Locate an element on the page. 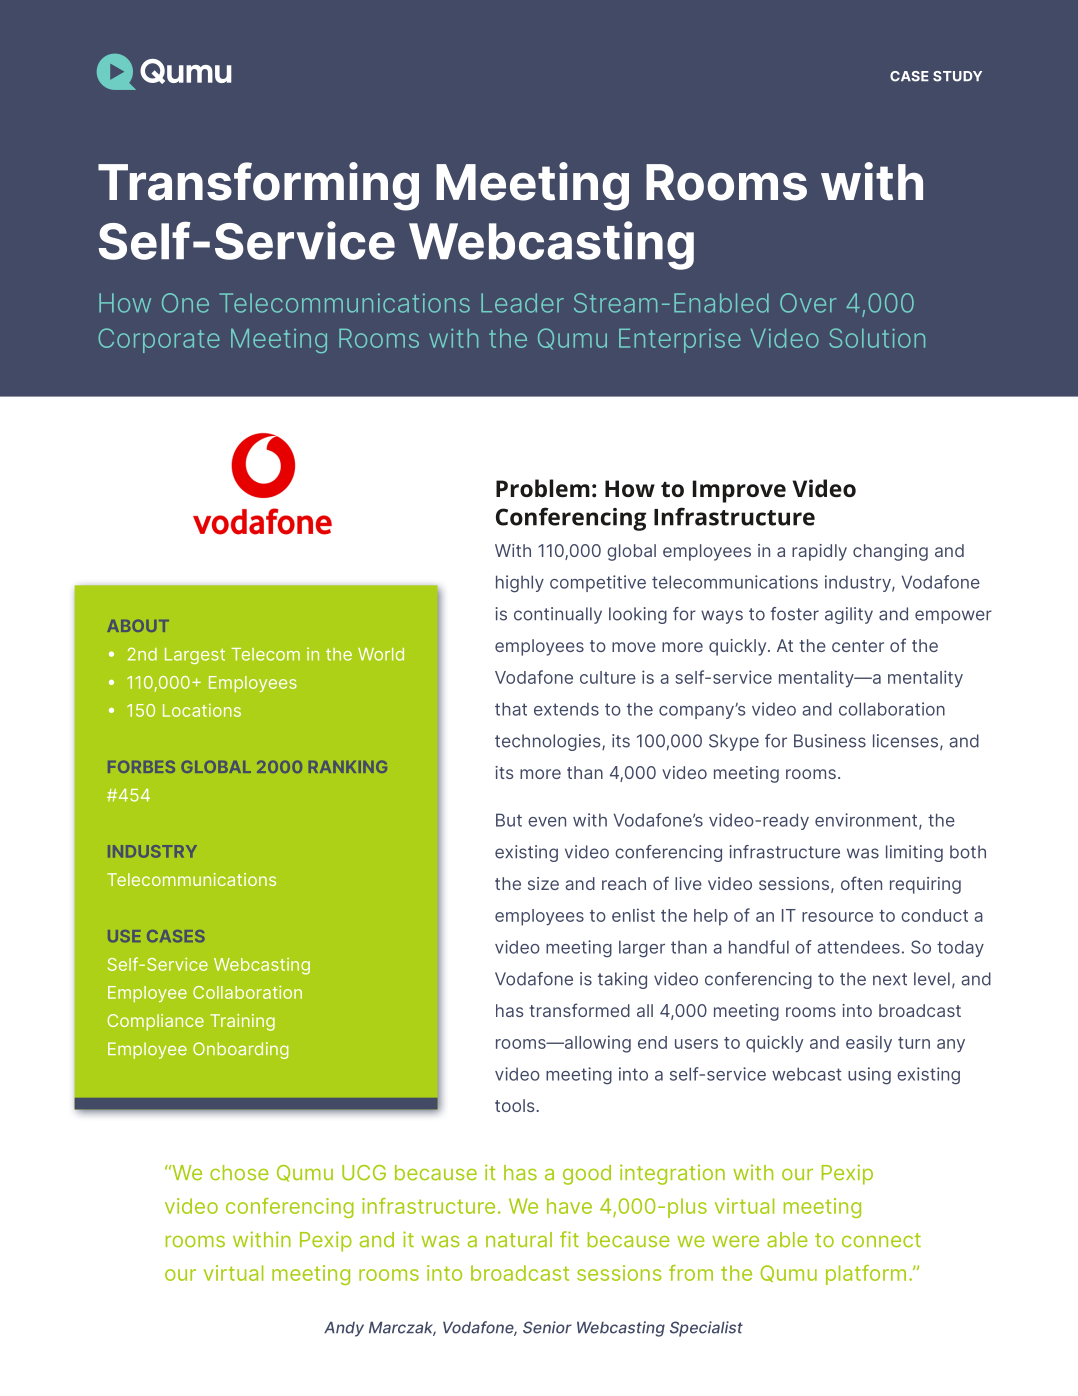  Corporate is located at coordinates (159, 340).
